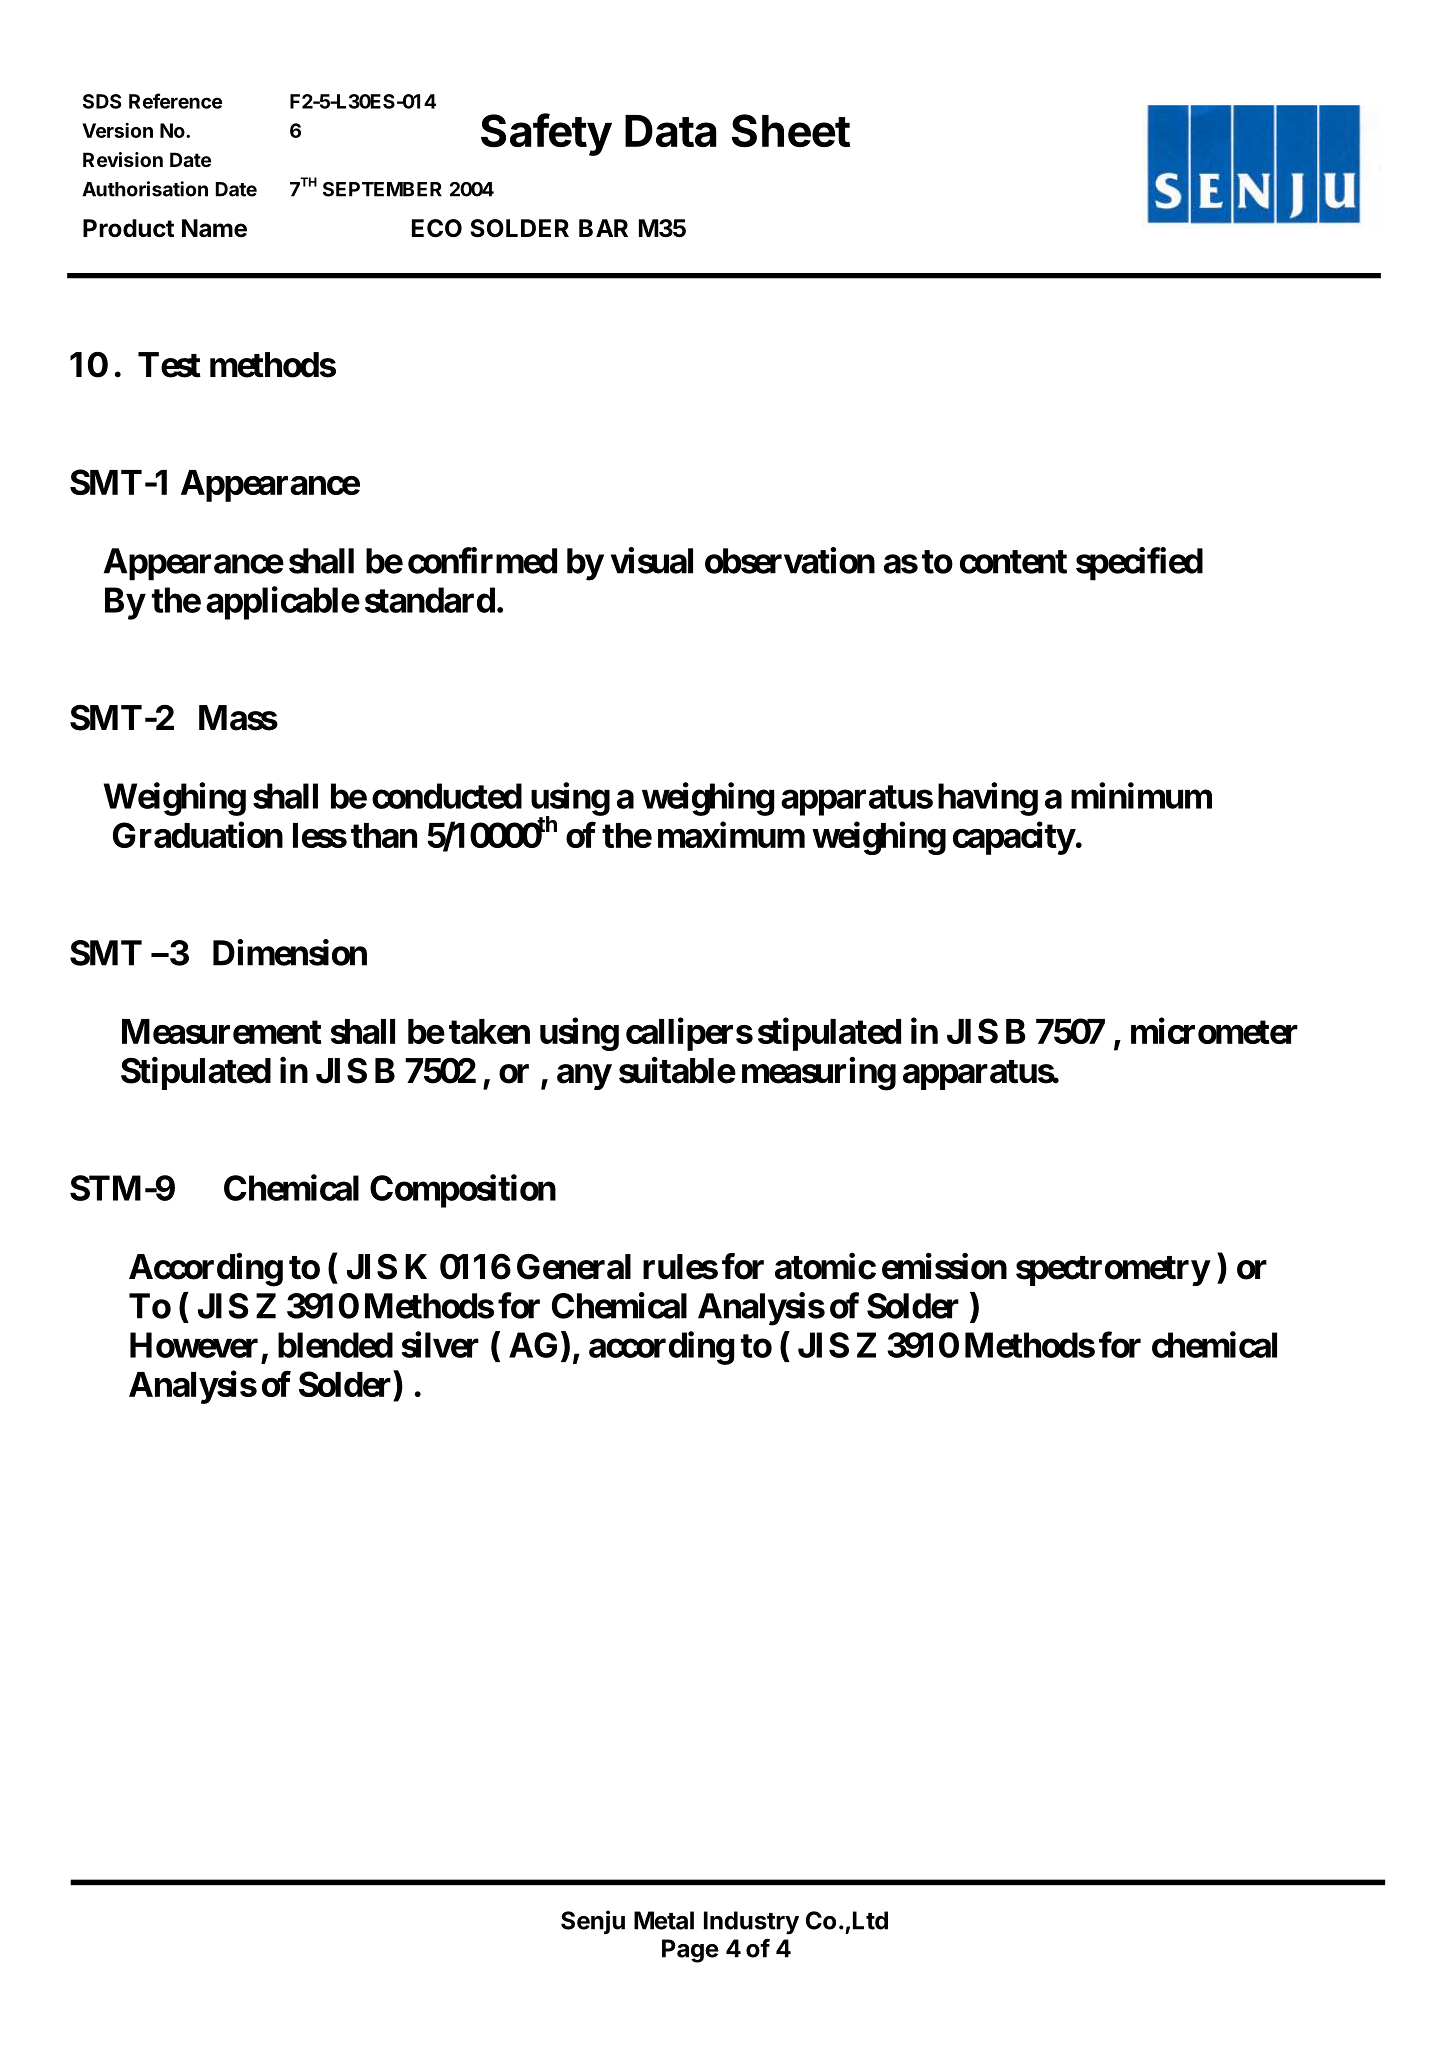  What do you see at coordinates (574, 1266) in the document?
I see `General` at bounding box center [574, 1266].
